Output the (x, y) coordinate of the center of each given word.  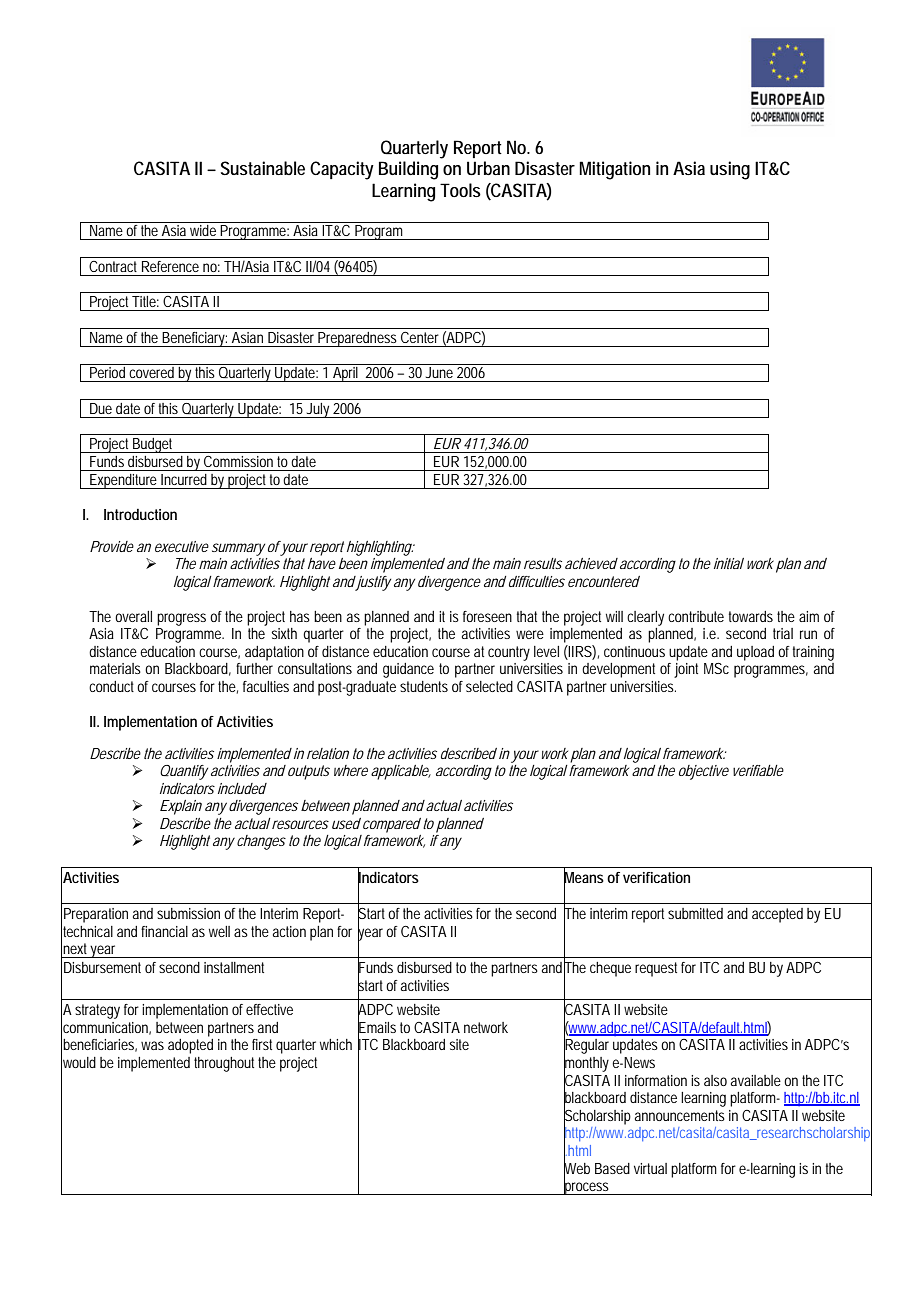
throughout (224, 1064)
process (586, 1187)
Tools (460, 190)
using (730, 170)
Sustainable (263, 168)
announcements (680, 1115)
